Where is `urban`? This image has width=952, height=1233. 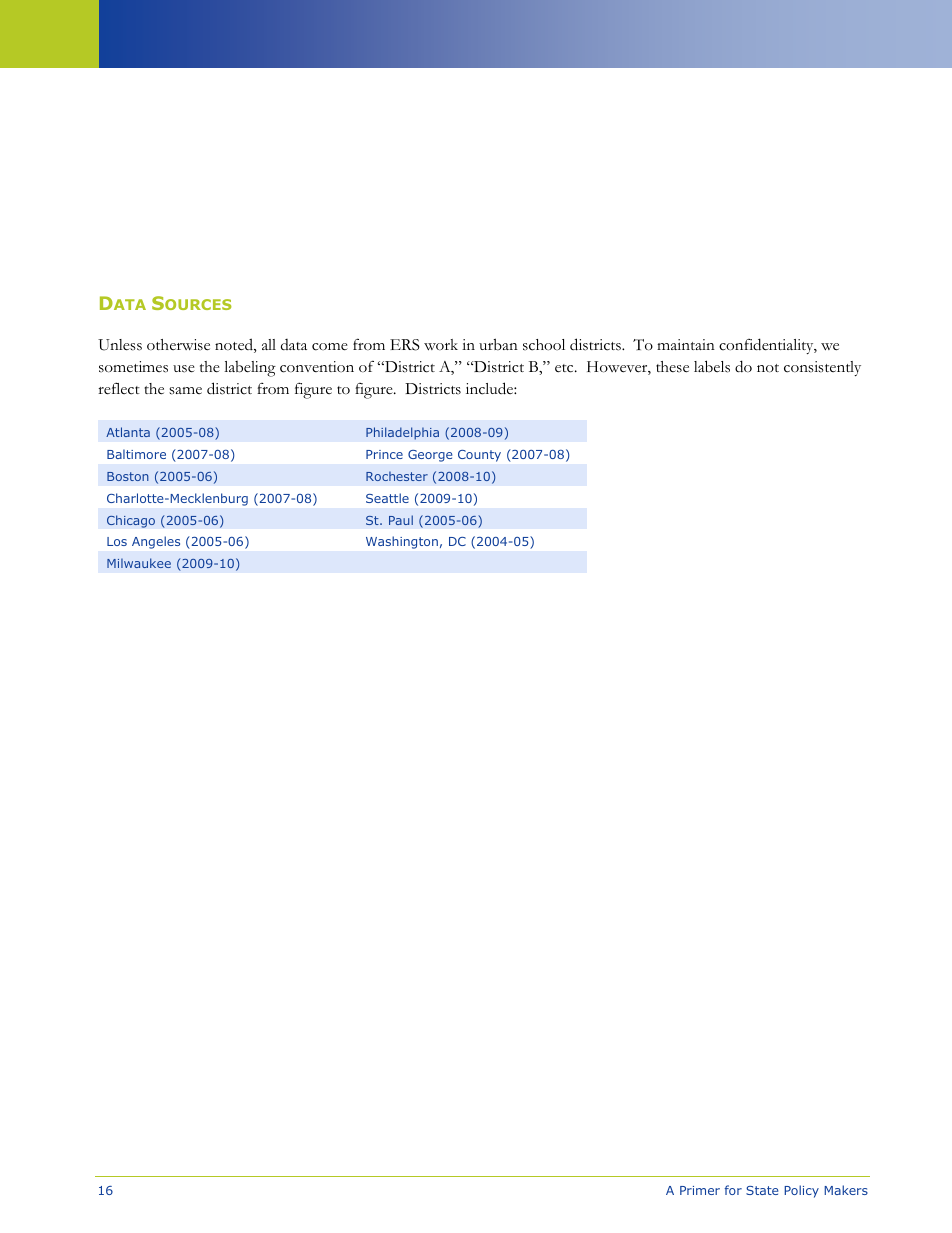
urban is located at coordinates (498, 344).
